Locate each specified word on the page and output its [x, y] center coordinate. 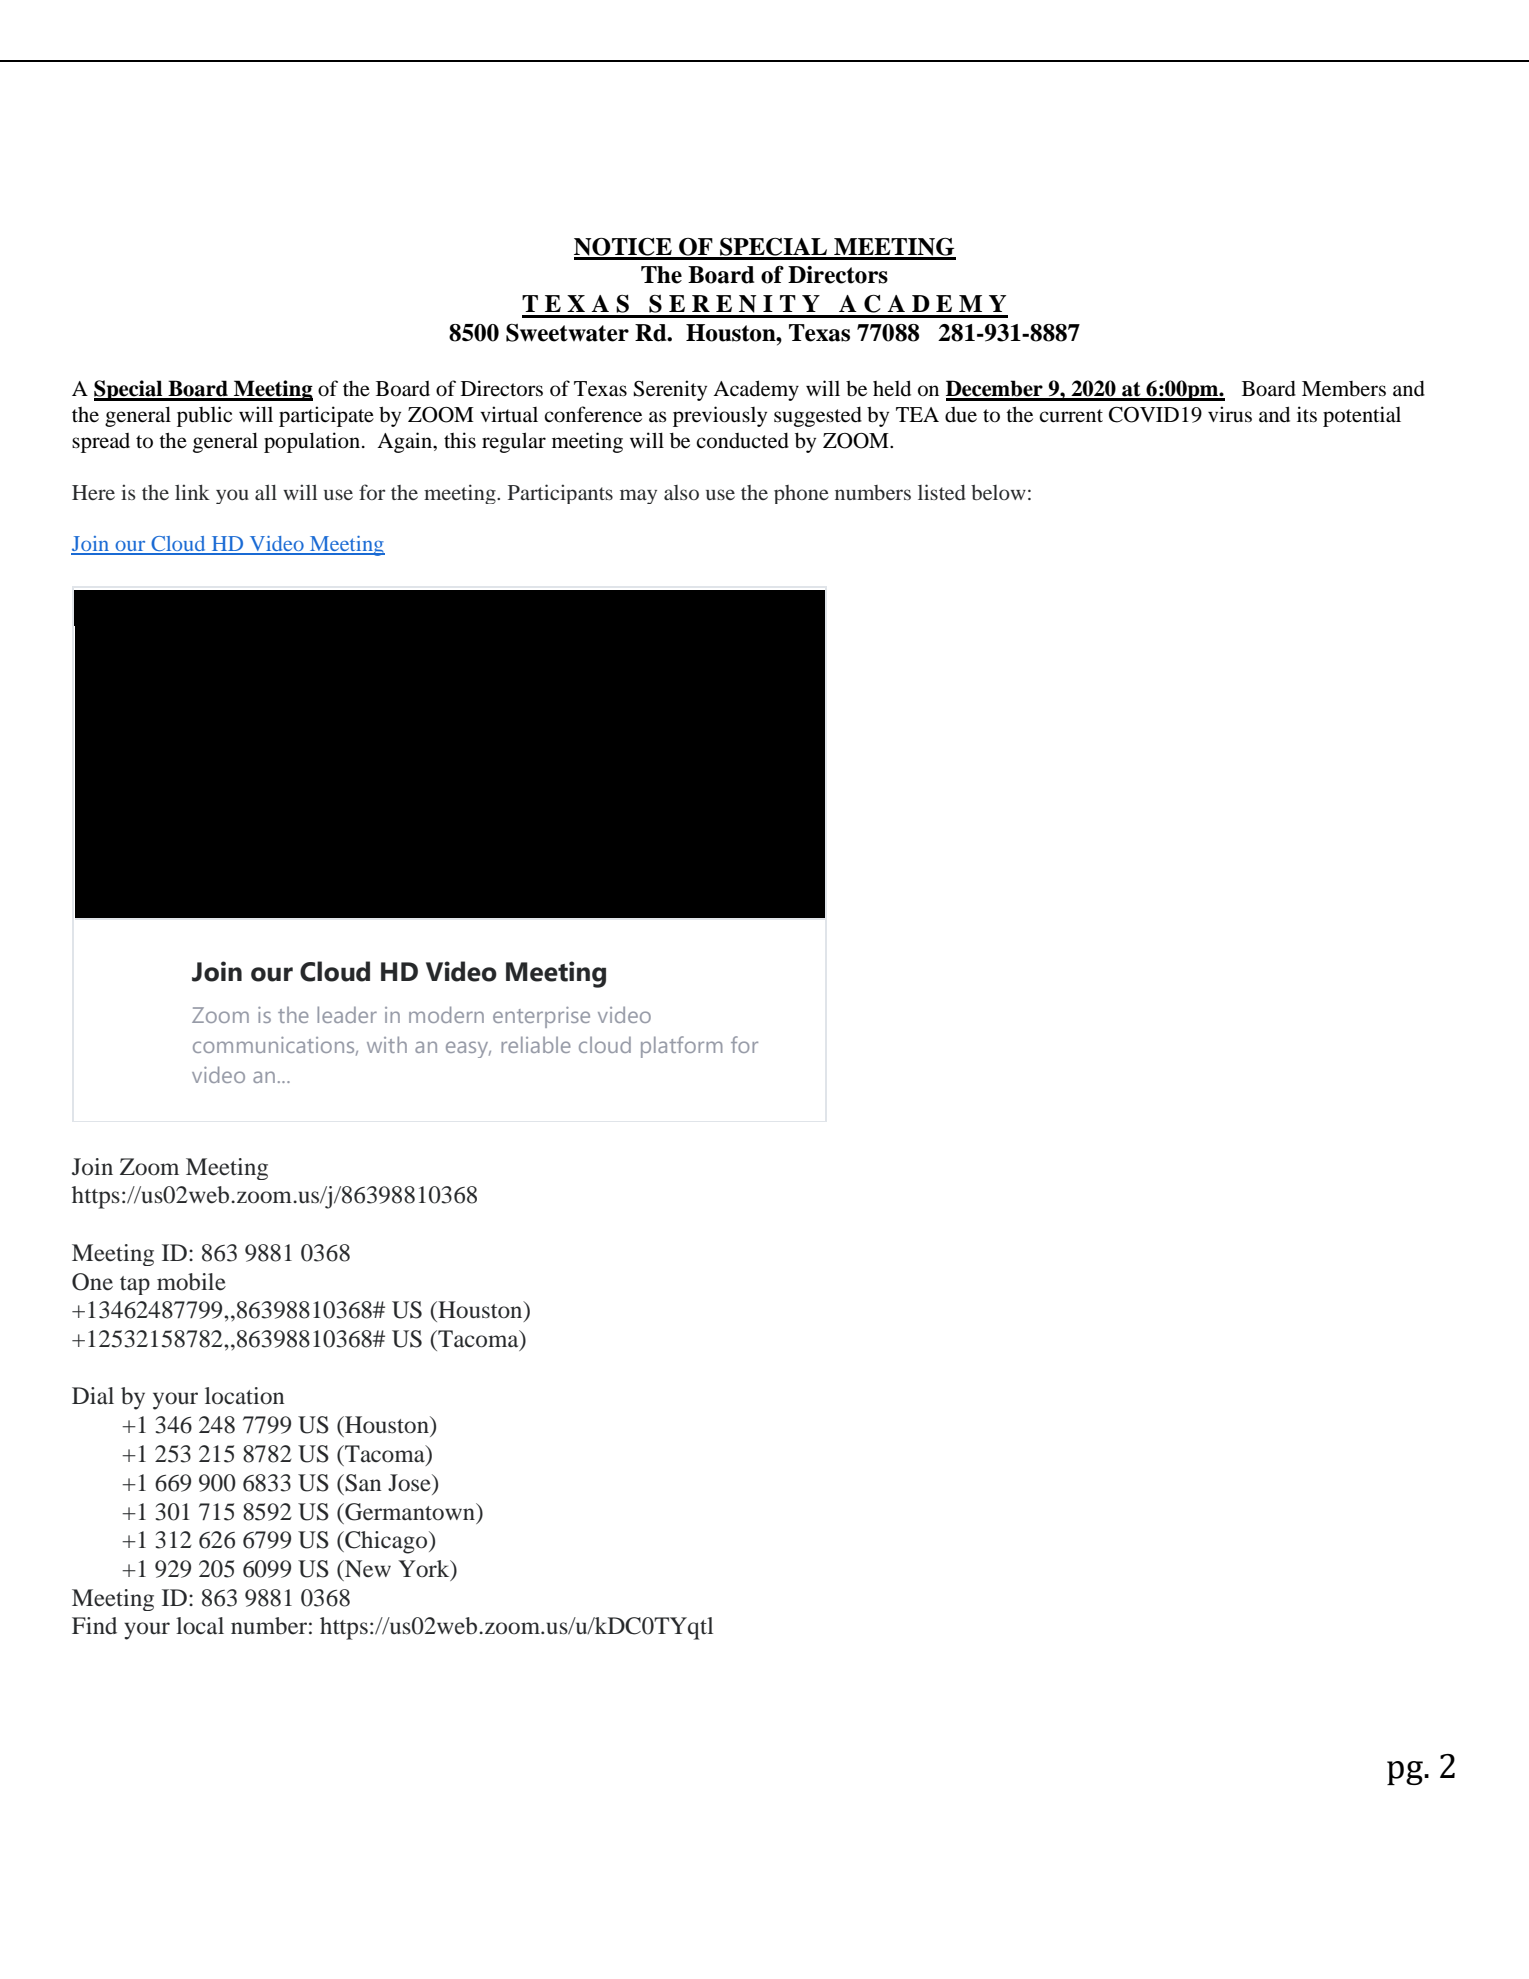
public [204, 416]
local [200, 1626]
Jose [410, 1483]
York [425, 1570]
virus [1230, 414]
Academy [756, 390]
